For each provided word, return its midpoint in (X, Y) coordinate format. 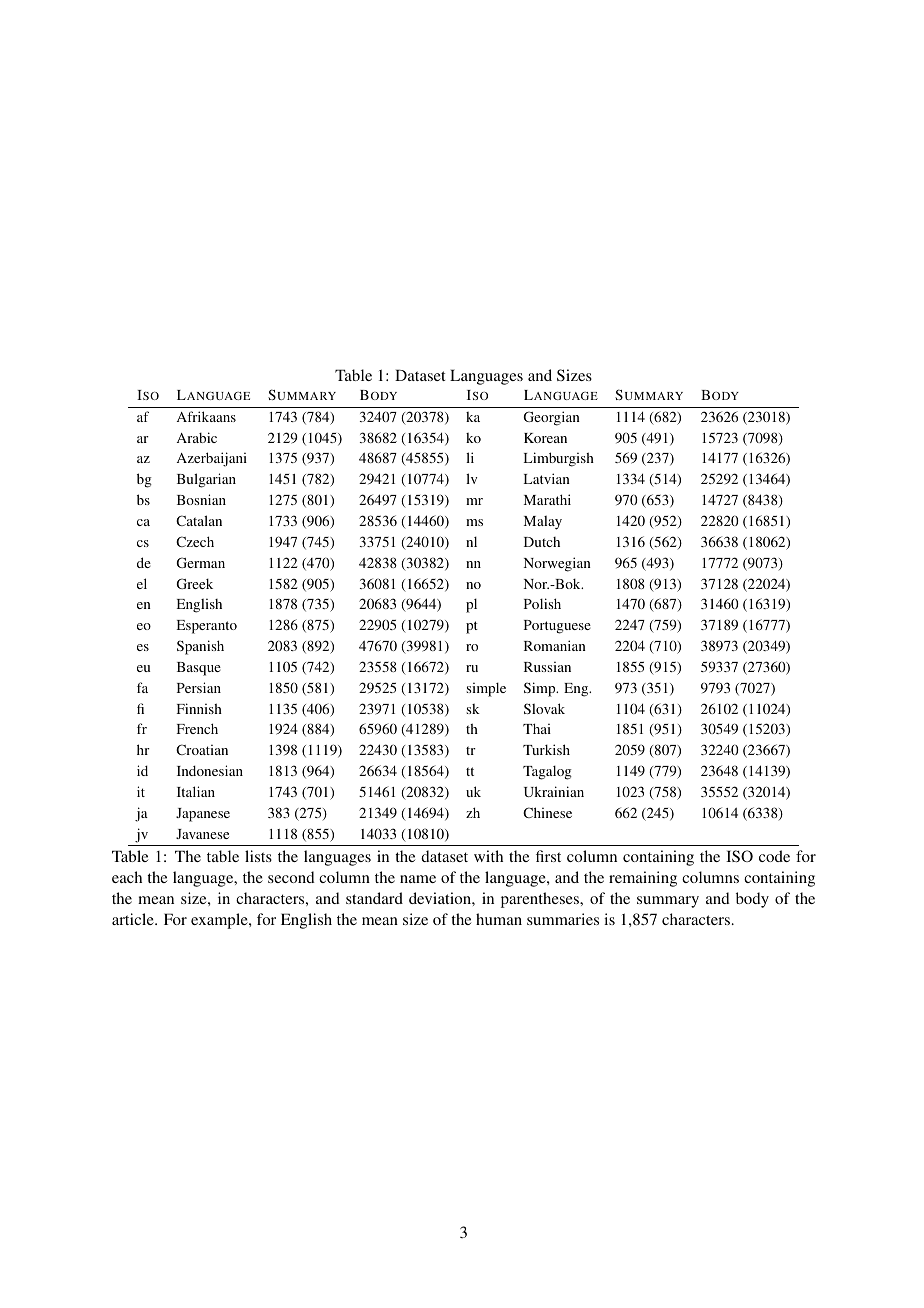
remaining (643, 879)
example (220, 921)
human (499, 919)
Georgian (551, 418)
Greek (194, 583)
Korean (545, 438)
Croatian (202, 749)
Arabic (197, 437)
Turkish (546, 749)
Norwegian (557, 564)
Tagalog (547, 772)
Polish (542, 603)
